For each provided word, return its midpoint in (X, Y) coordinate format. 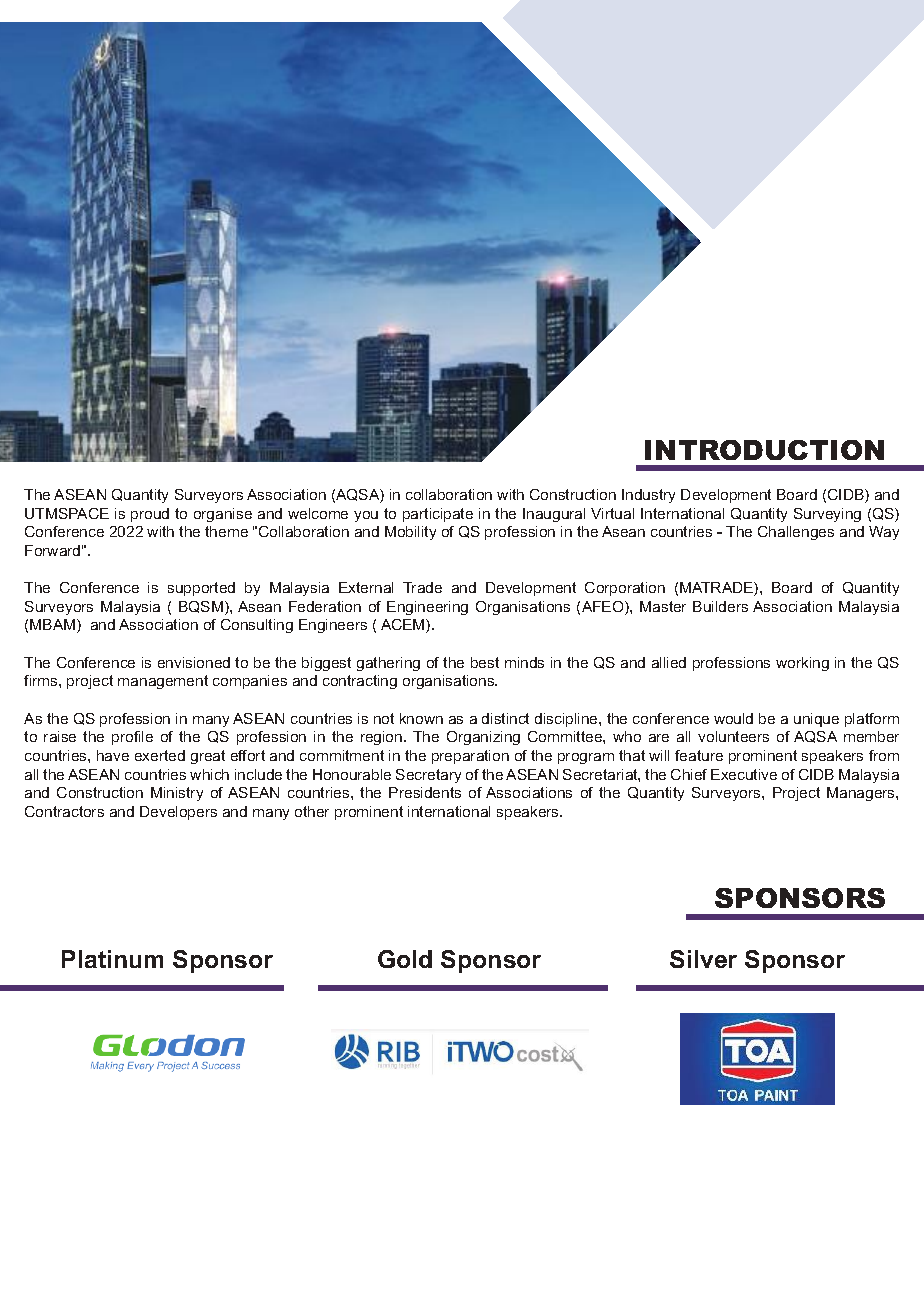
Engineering (427, 608)
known (421, 718)
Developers (178, 813)
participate (438, 515)
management (163, 682)
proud (150, 515)
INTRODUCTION (764, 450)
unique (816, 720)
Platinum (112, 959)
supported (201, 589)
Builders (720, 606)
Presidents (425, 792)
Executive (744, 774)
